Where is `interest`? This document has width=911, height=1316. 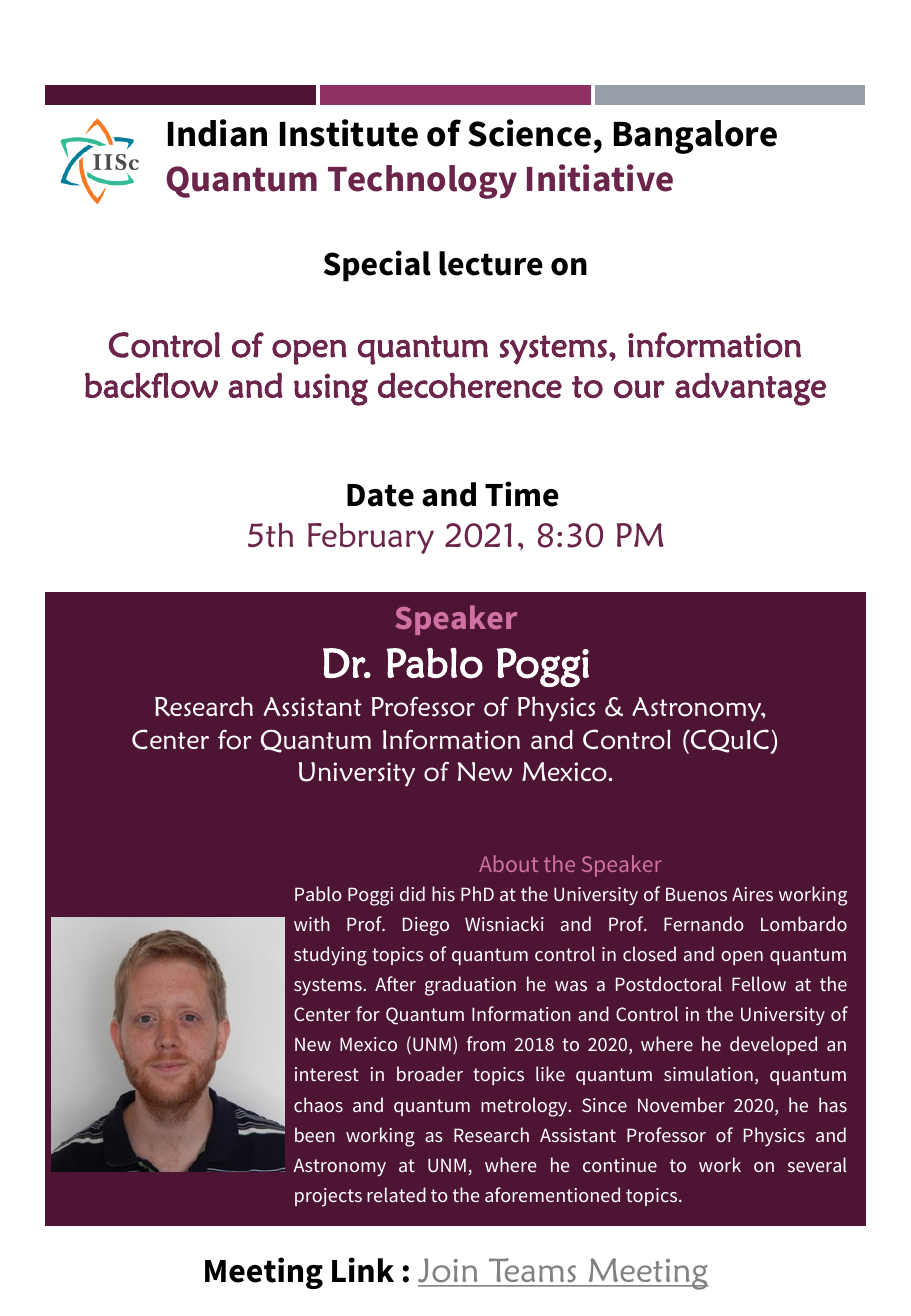
interest is located at coordinates (327, 1074).
